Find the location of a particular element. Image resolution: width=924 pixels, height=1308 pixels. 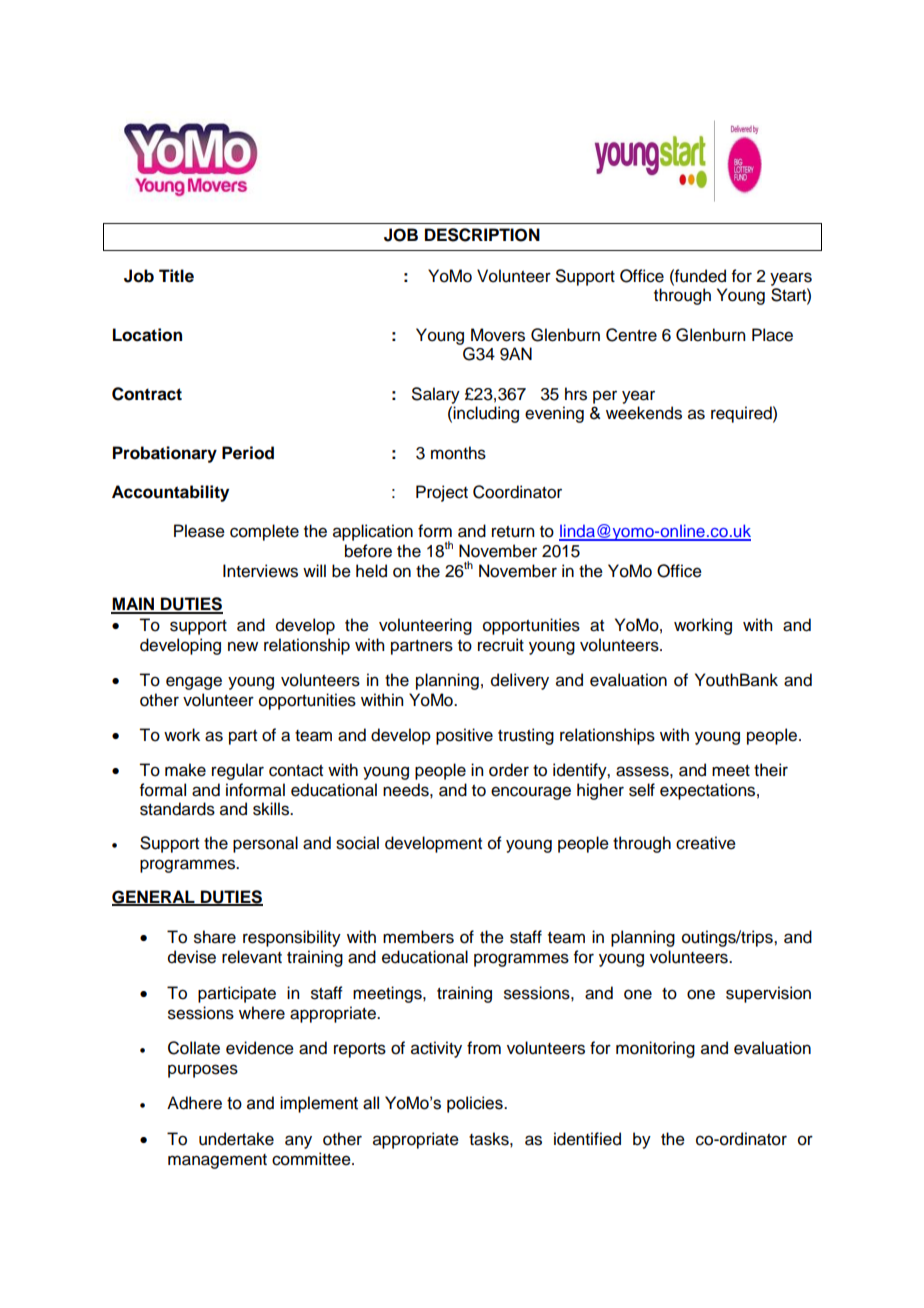

undertake is located at coordinates (236, 1139).
